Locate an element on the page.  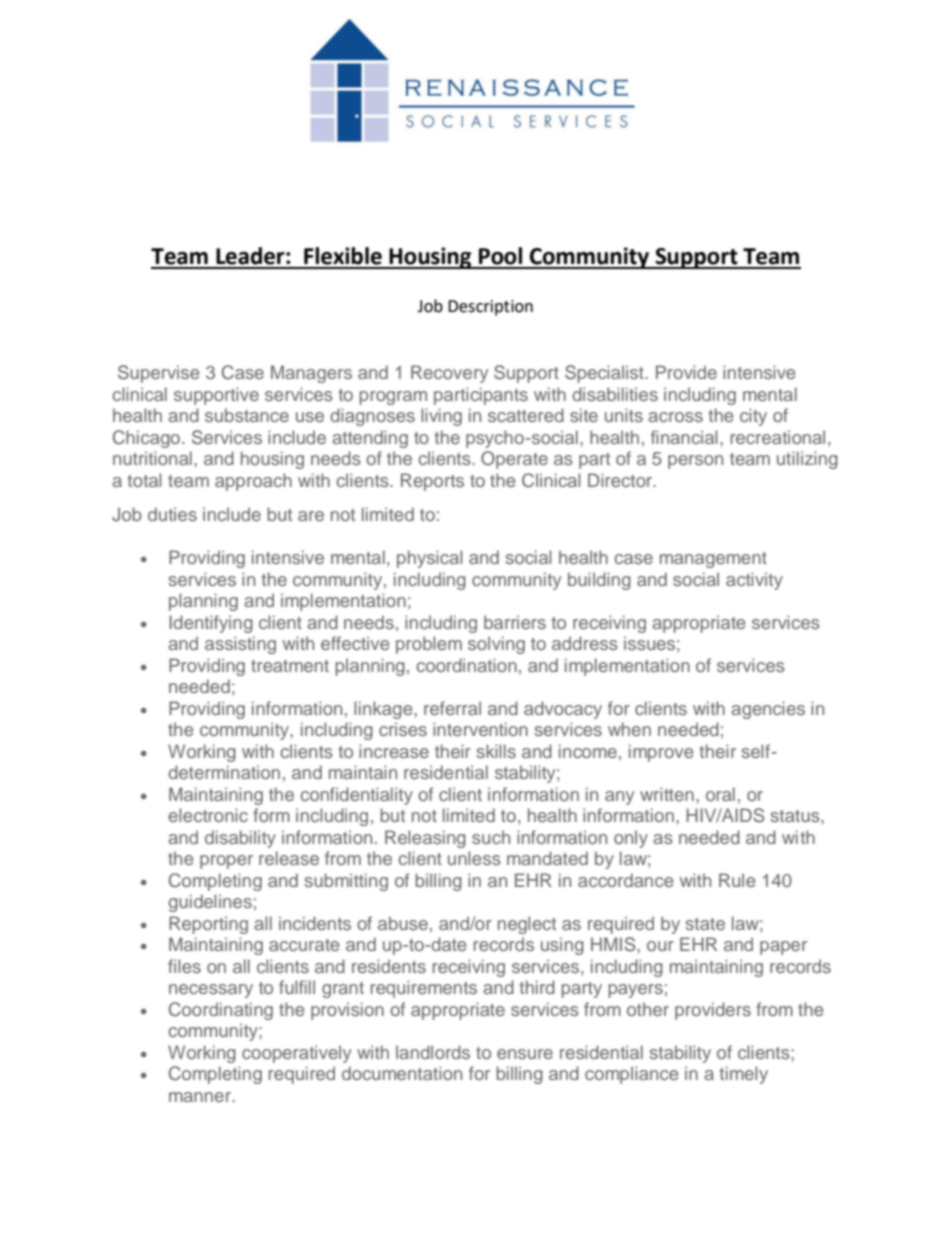
Description is located at coordinates (490, 308).
